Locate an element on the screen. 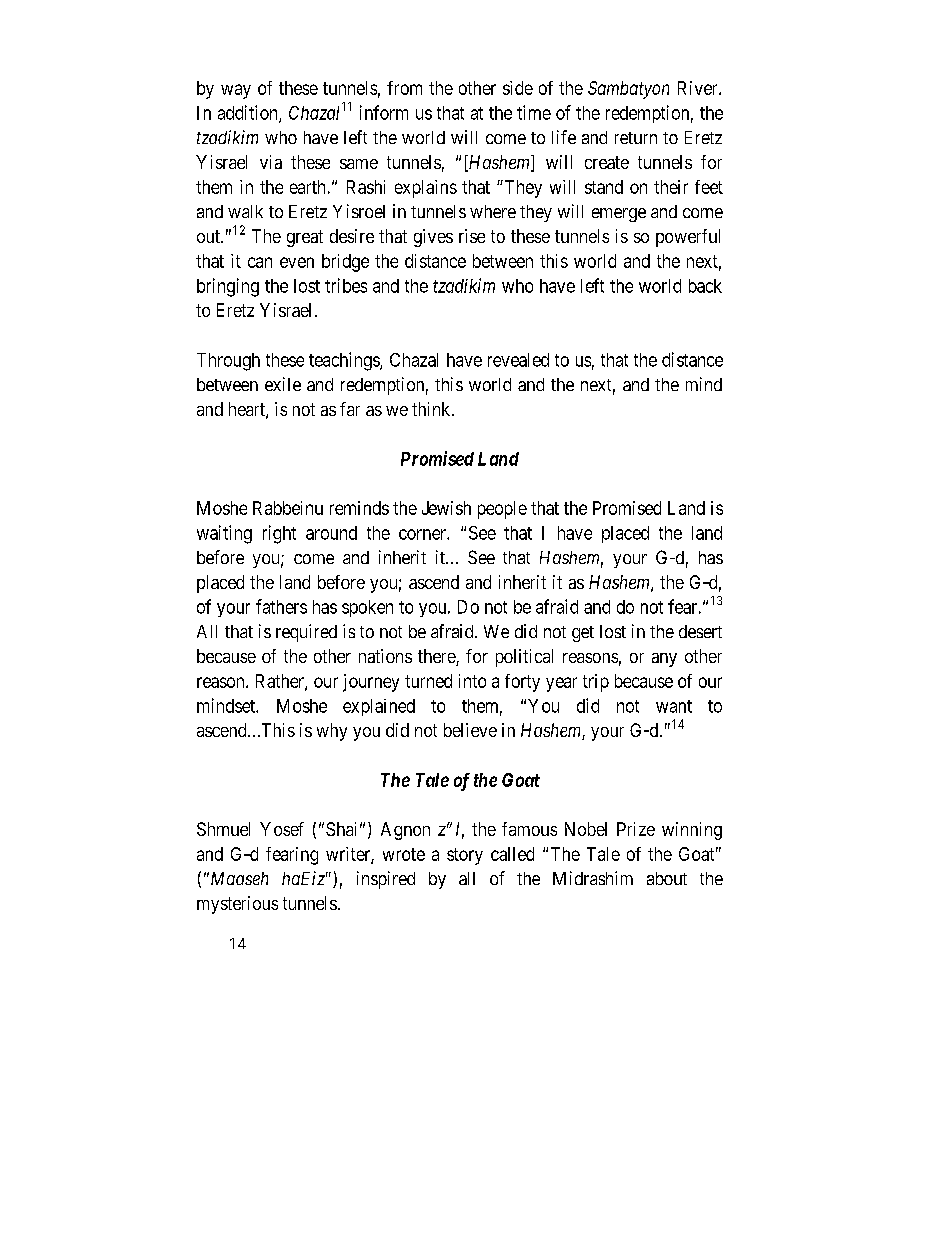 This screenshot has width=952, height=1233. story is located at coordinates (465, 856).
